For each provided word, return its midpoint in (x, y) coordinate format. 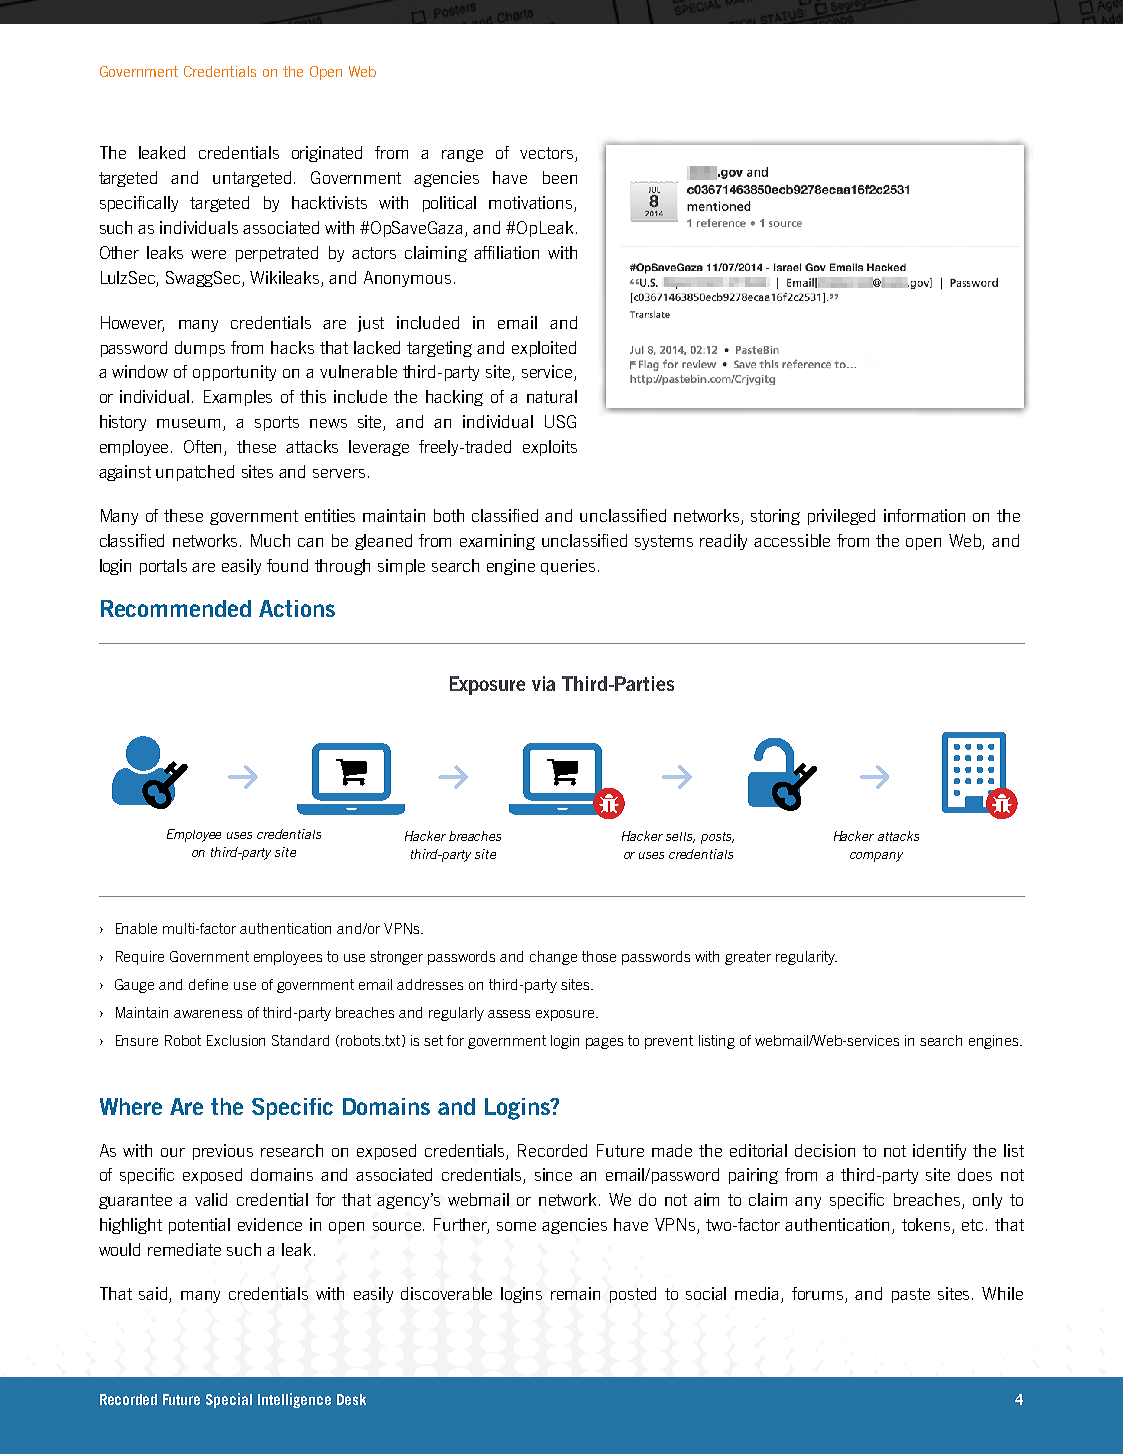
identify (939, 1152)
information (924, 515)
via (543, 683)
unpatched (195, 473)
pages (604, 1043)
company (876, 857)
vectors (546, 153)
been (560, 177)
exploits (550, 448)
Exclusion (236, 1040)
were (208, 254)
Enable (136, 928)
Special (229, 1400)
